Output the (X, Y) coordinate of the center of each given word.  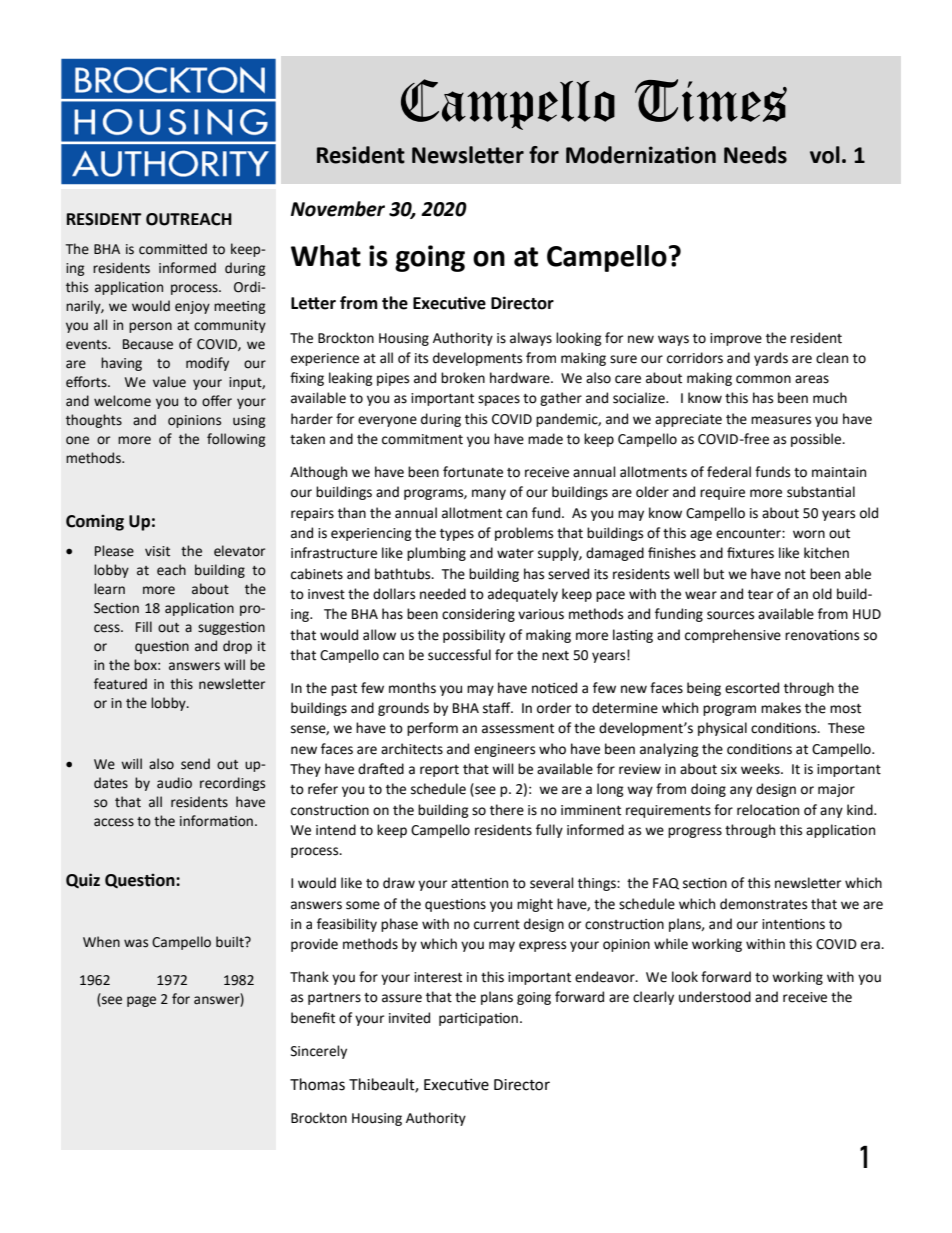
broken (463, 378)
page (141, 1001)
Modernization (641, 155)
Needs (755, 155)
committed (173, 249)
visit (157, 551)
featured (120, 684)
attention (479, 883)
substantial (821, 492)
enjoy (192, 307)
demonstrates (763, 904)
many (489, 494)
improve (736, 339)
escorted (752, 688)
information (216, 821)
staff (498, 708)
